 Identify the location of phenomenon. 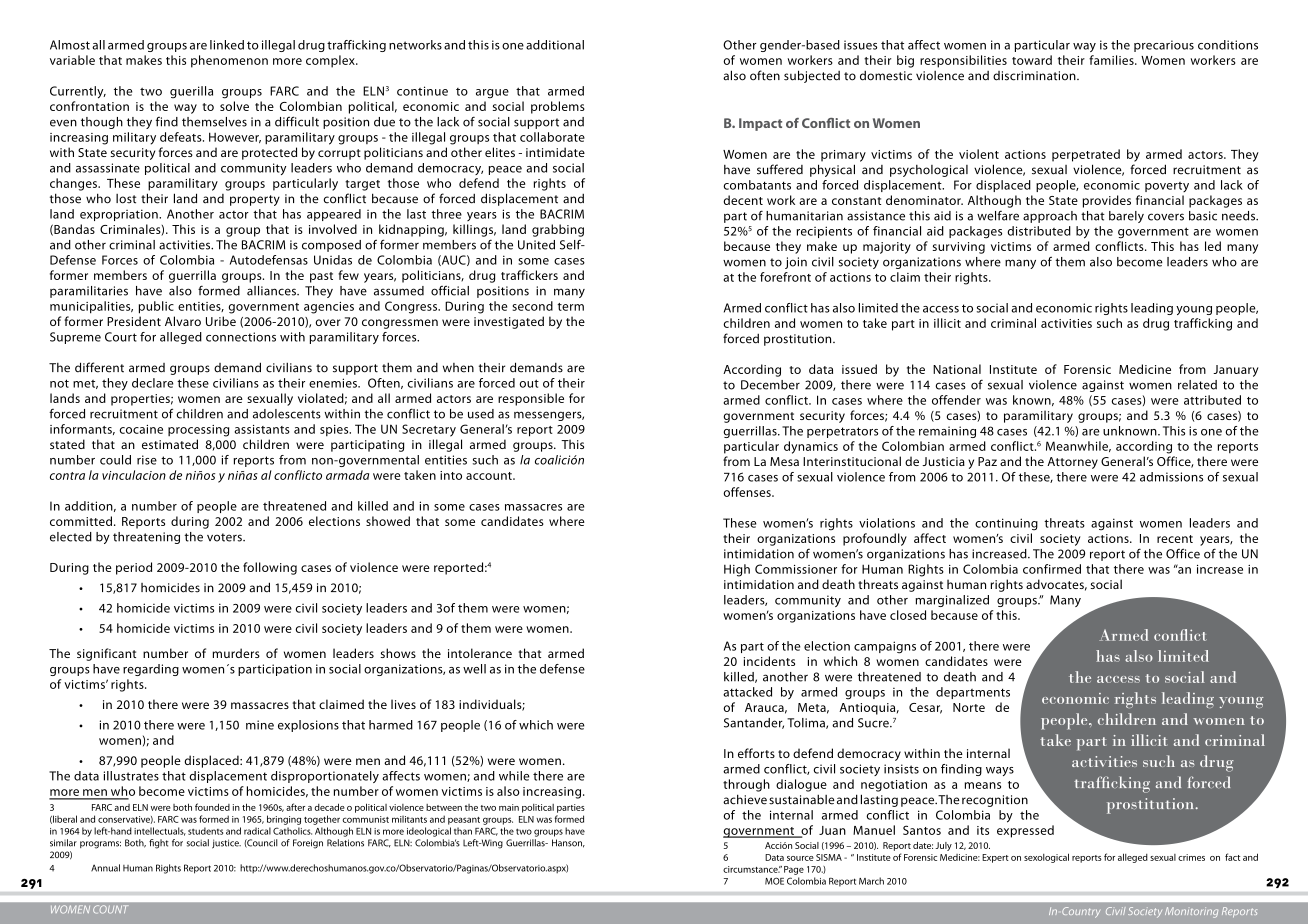
(229, 61).
